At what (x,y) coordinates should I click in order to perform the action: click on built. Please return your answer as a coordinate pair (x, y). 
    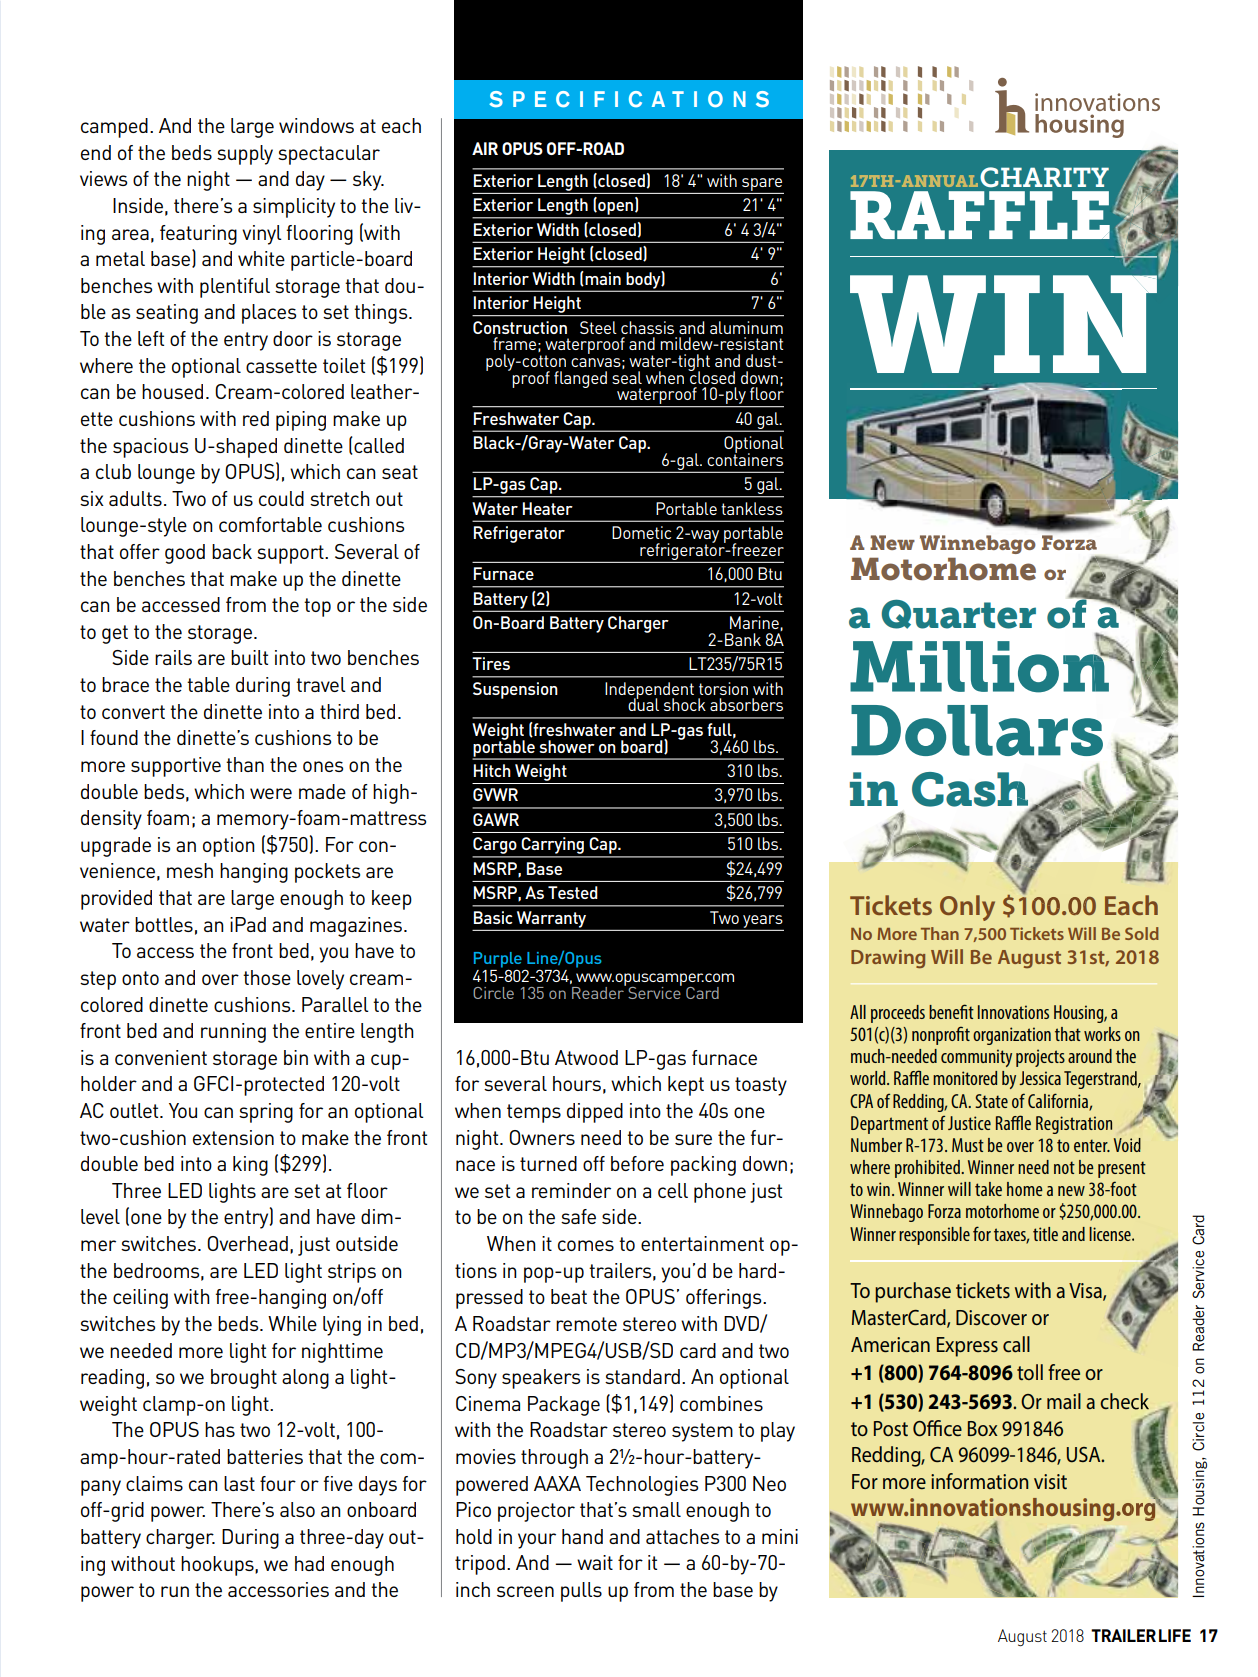
    Looking at the image, I should click on (249, 657).
